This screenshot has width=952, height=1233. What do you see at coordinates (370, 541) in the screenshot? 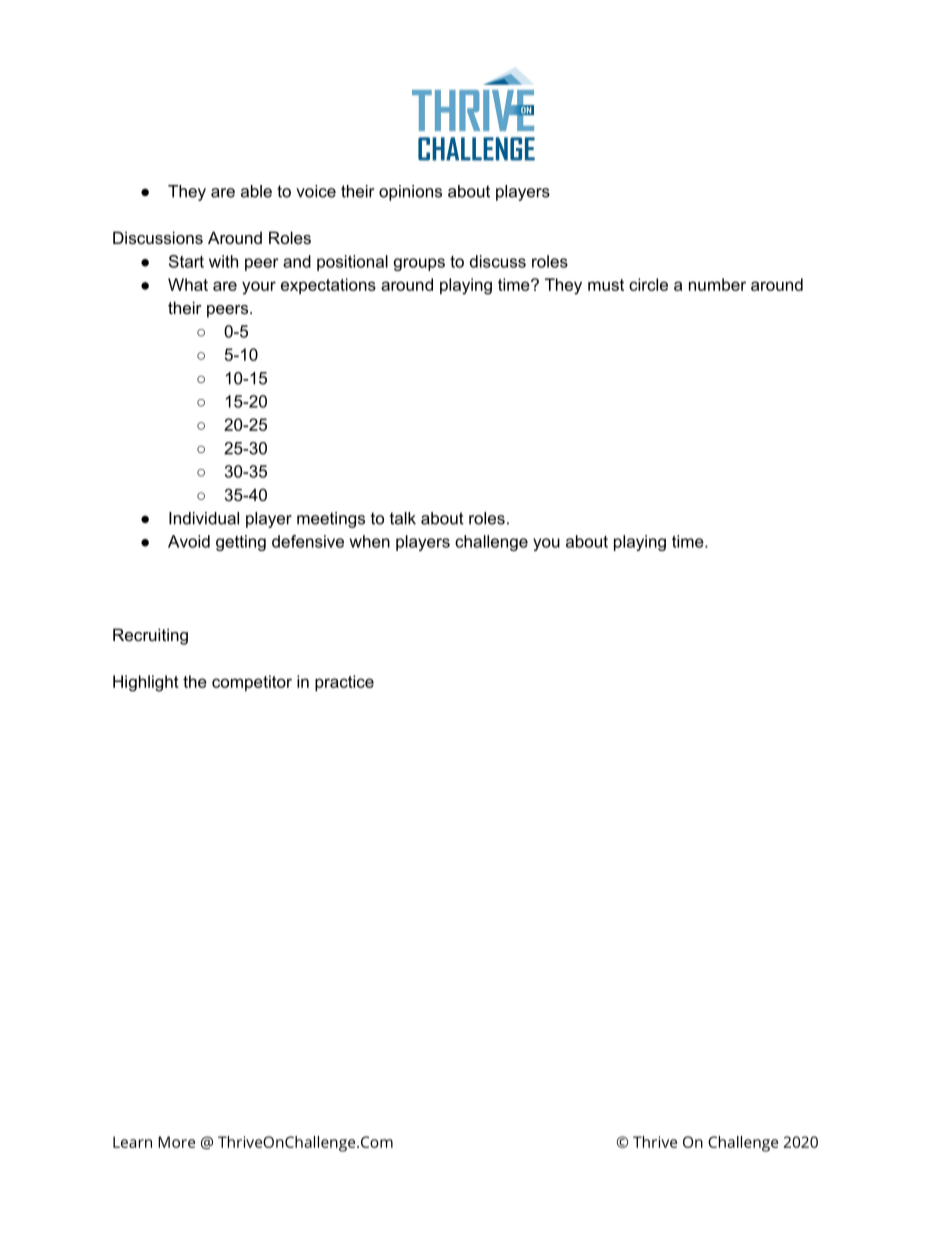
I see `when` at bounding box center [370, 541].
